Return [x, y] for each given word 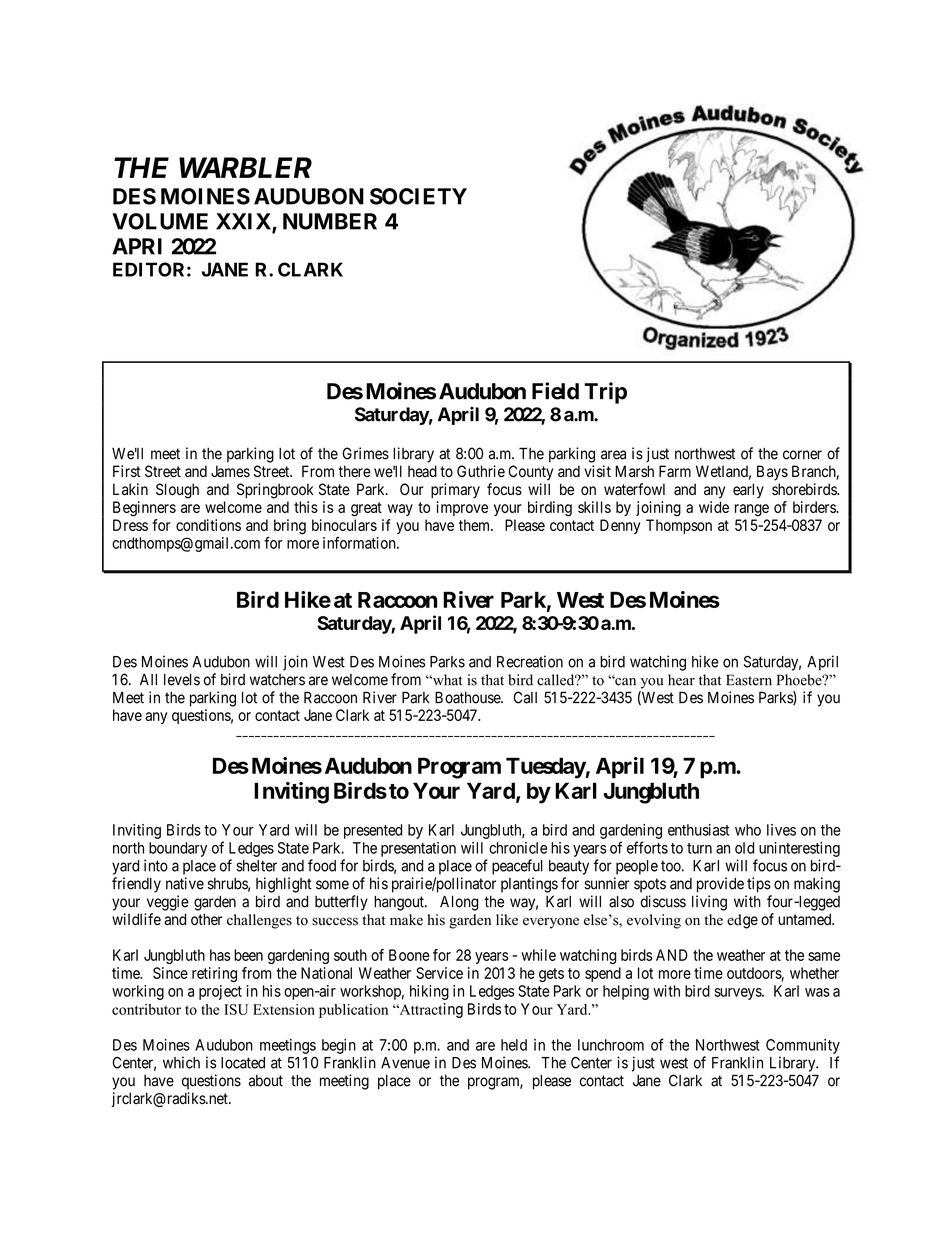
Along [459, 903]
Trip [605, 393]
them [475, 525]
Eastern [749, 680]
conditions [208, 525]
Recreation [530, 661]
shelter [256, 866]
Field [555, 391]
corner [802, 455]
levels [182, 680]
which [181, 1062]
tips [759, 885]
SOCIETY [418, 196]
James [230, 471]
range [752, 510]
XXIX [244, 222]
